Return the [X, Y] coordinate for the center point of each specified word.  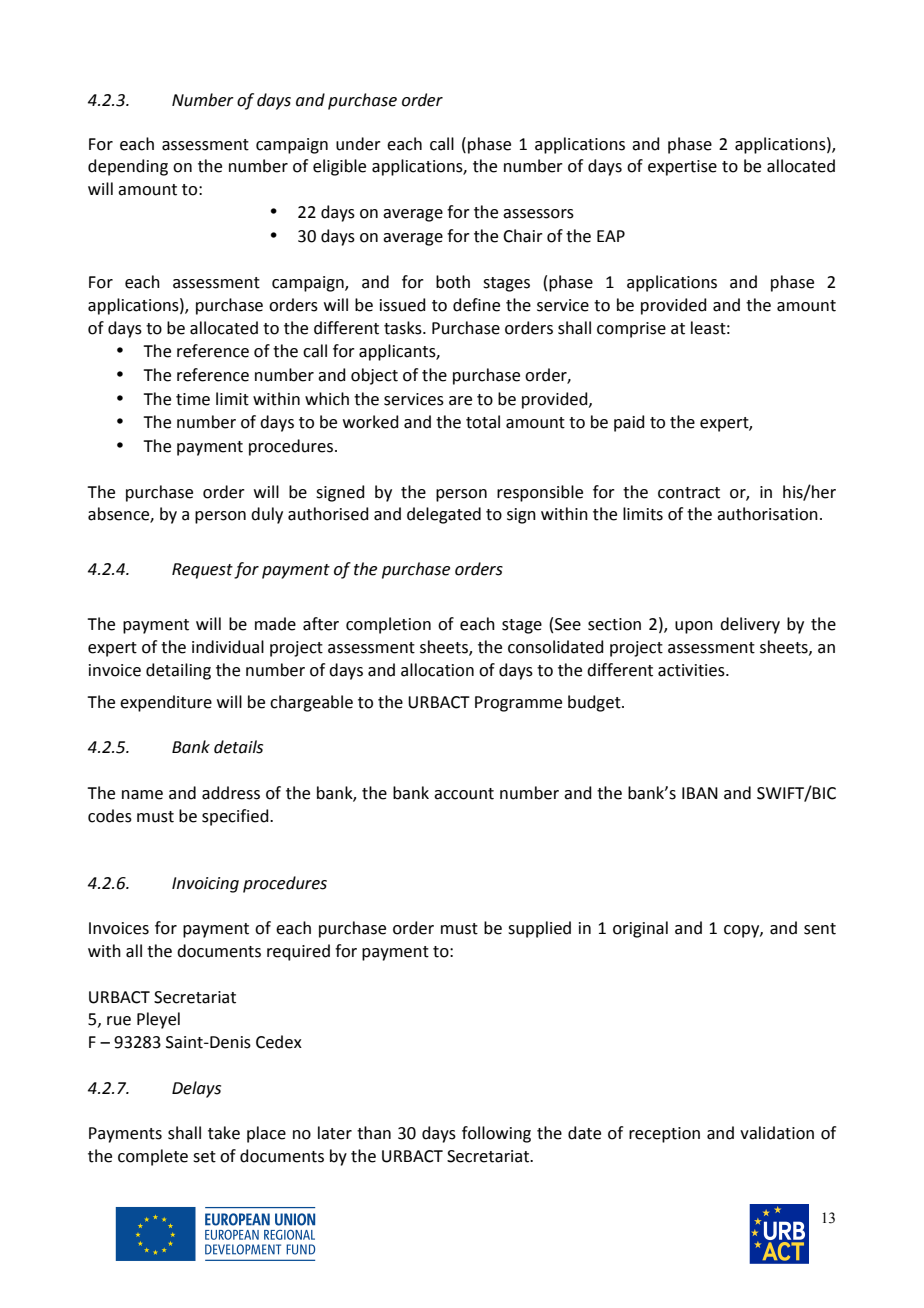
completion [388, 625]
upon [694, 627]
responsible [540, 493]
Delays [196, 1089]
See [568, 624]
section [614, 624]
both [453, 282]
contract [689, 493]
